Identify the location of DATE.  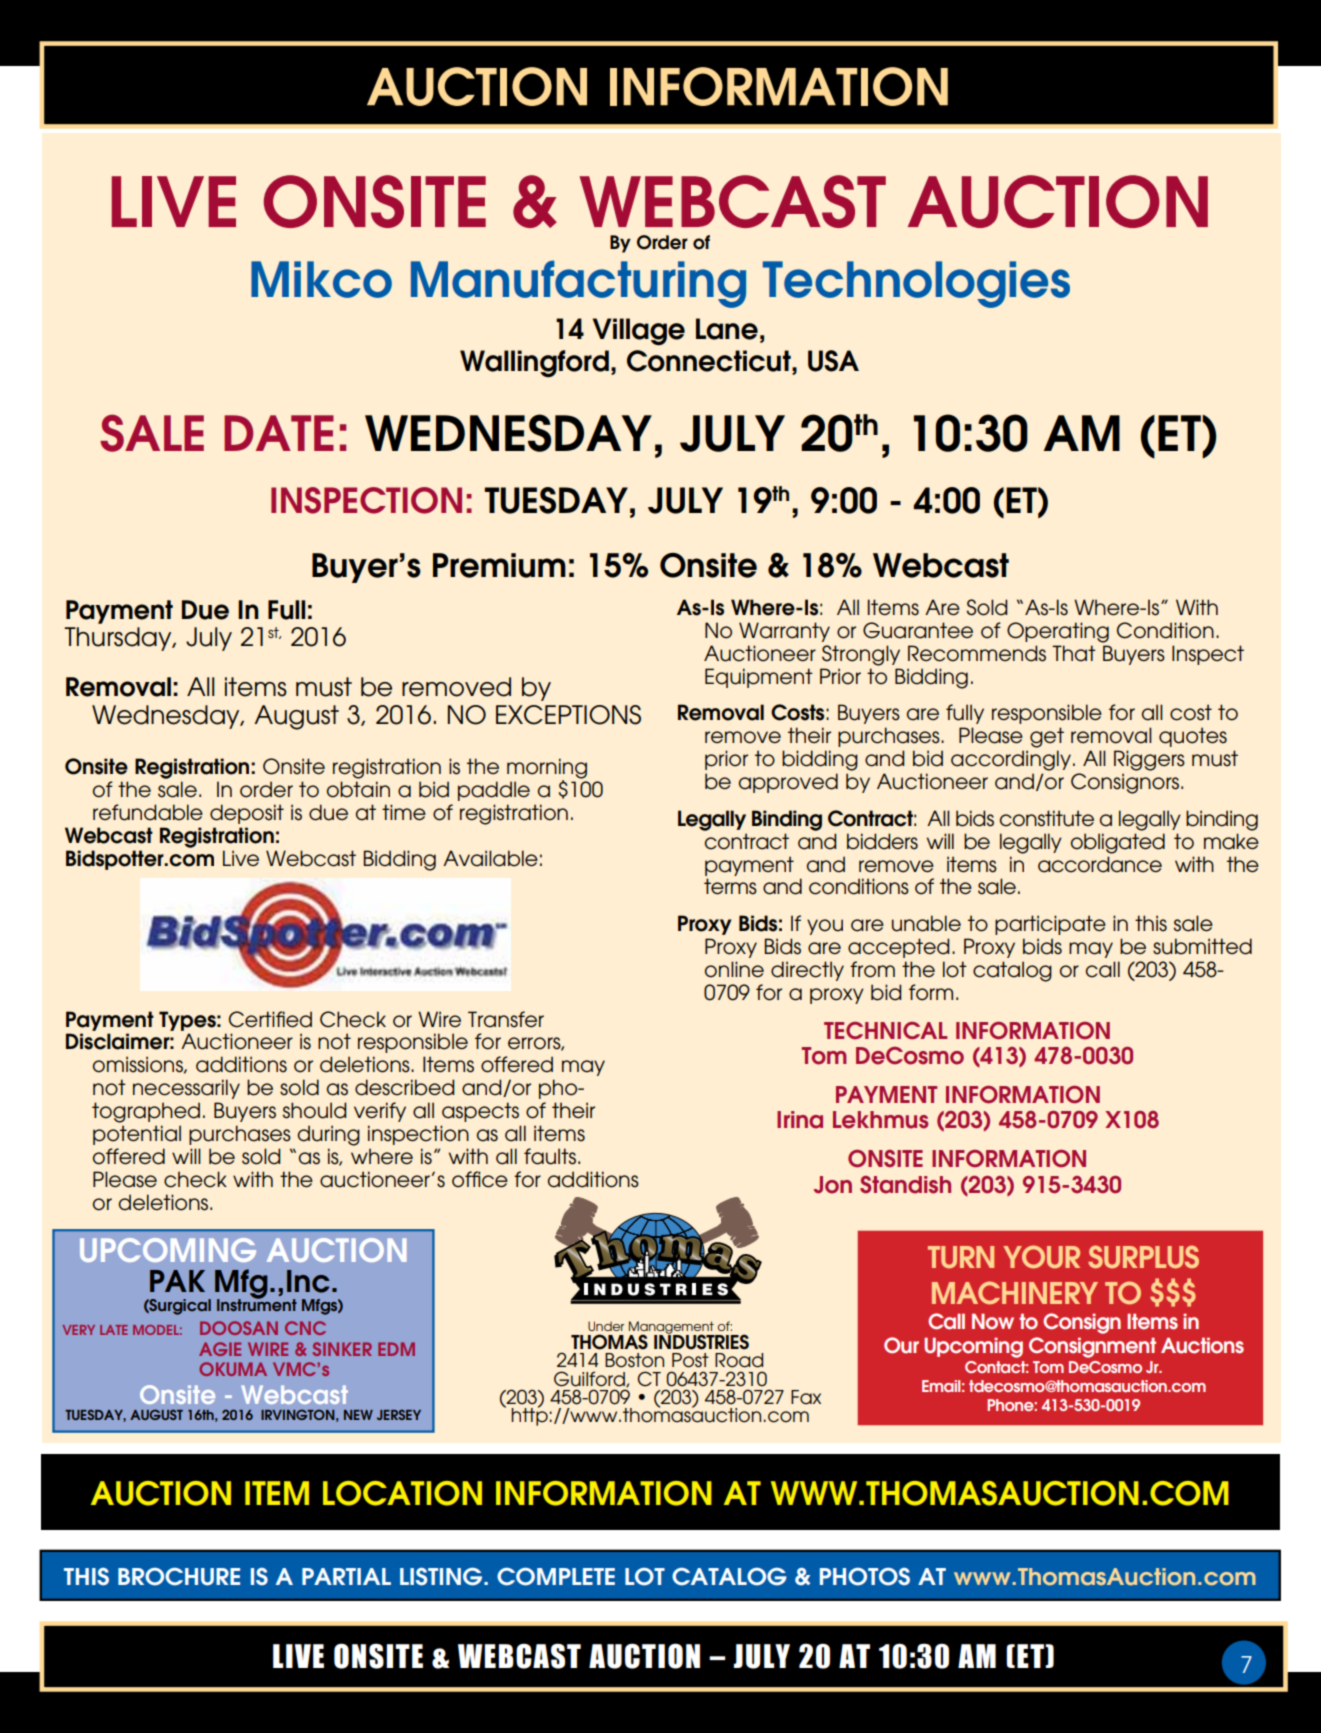
(279, 433).
